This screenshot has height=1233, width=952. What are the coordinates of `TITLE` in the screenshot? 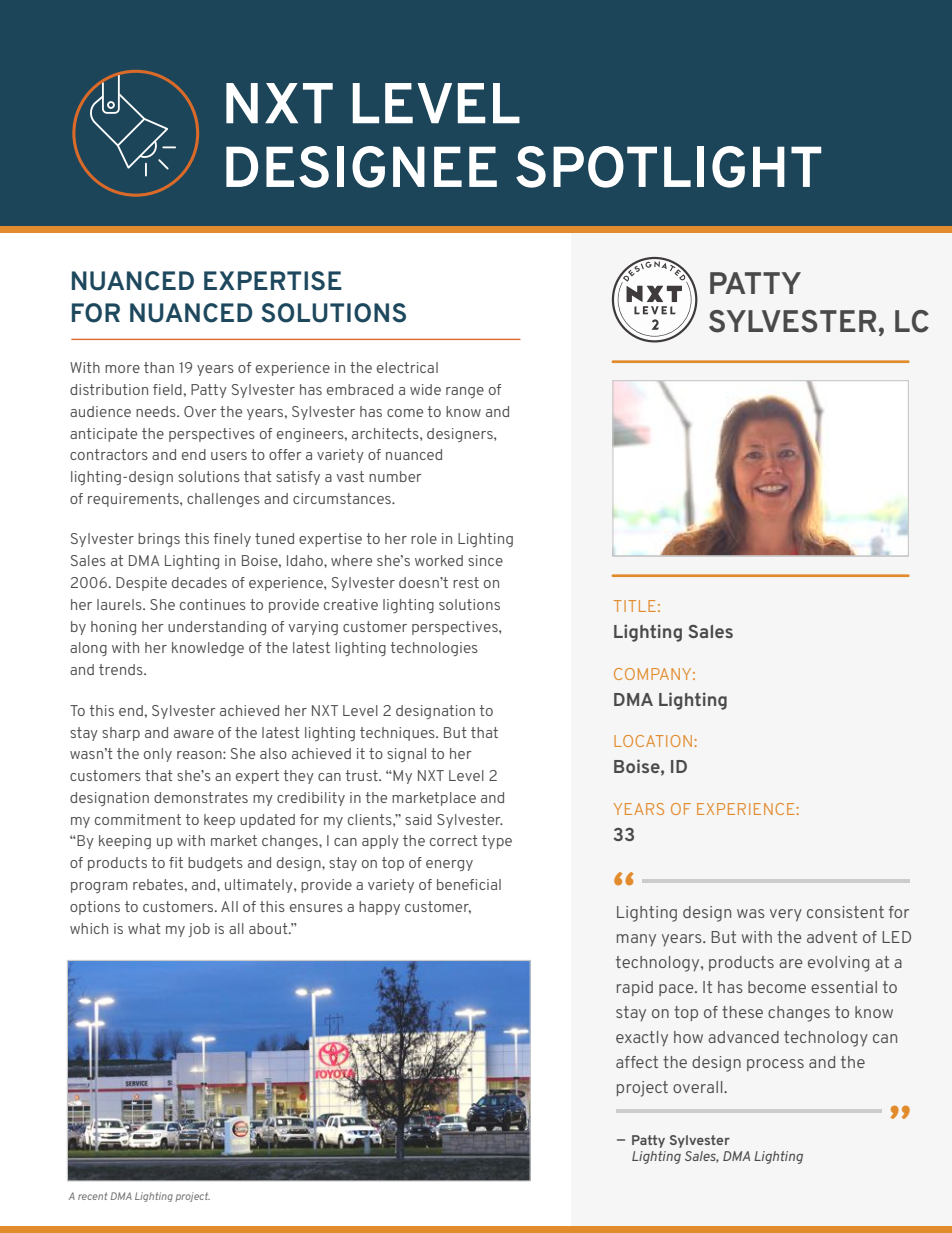 It's located at (635, 606).
